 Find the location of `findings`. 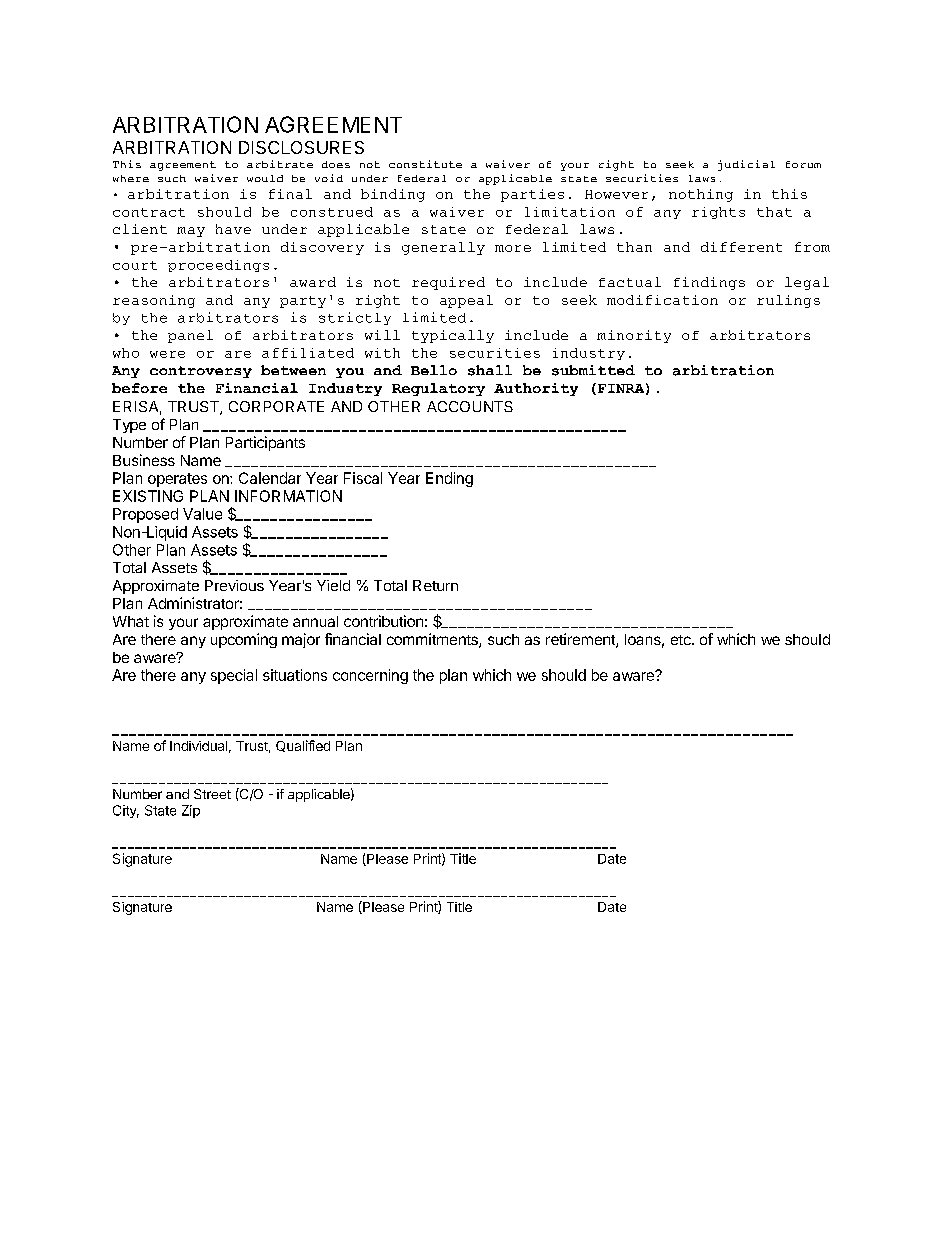

findings is located at coordinates (709, 283).
